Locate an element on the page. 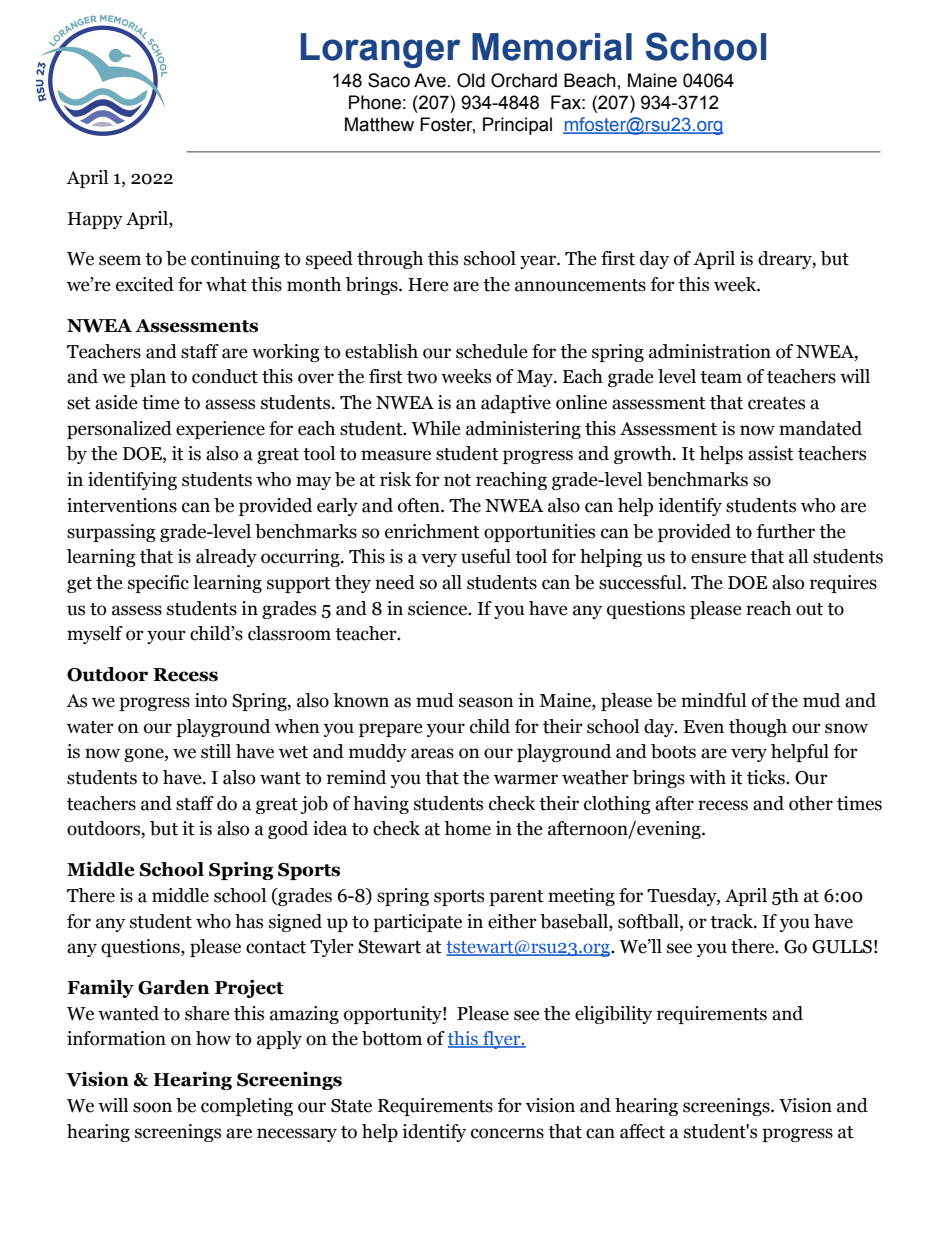  concerns is located at coordinates (507, 1133).
